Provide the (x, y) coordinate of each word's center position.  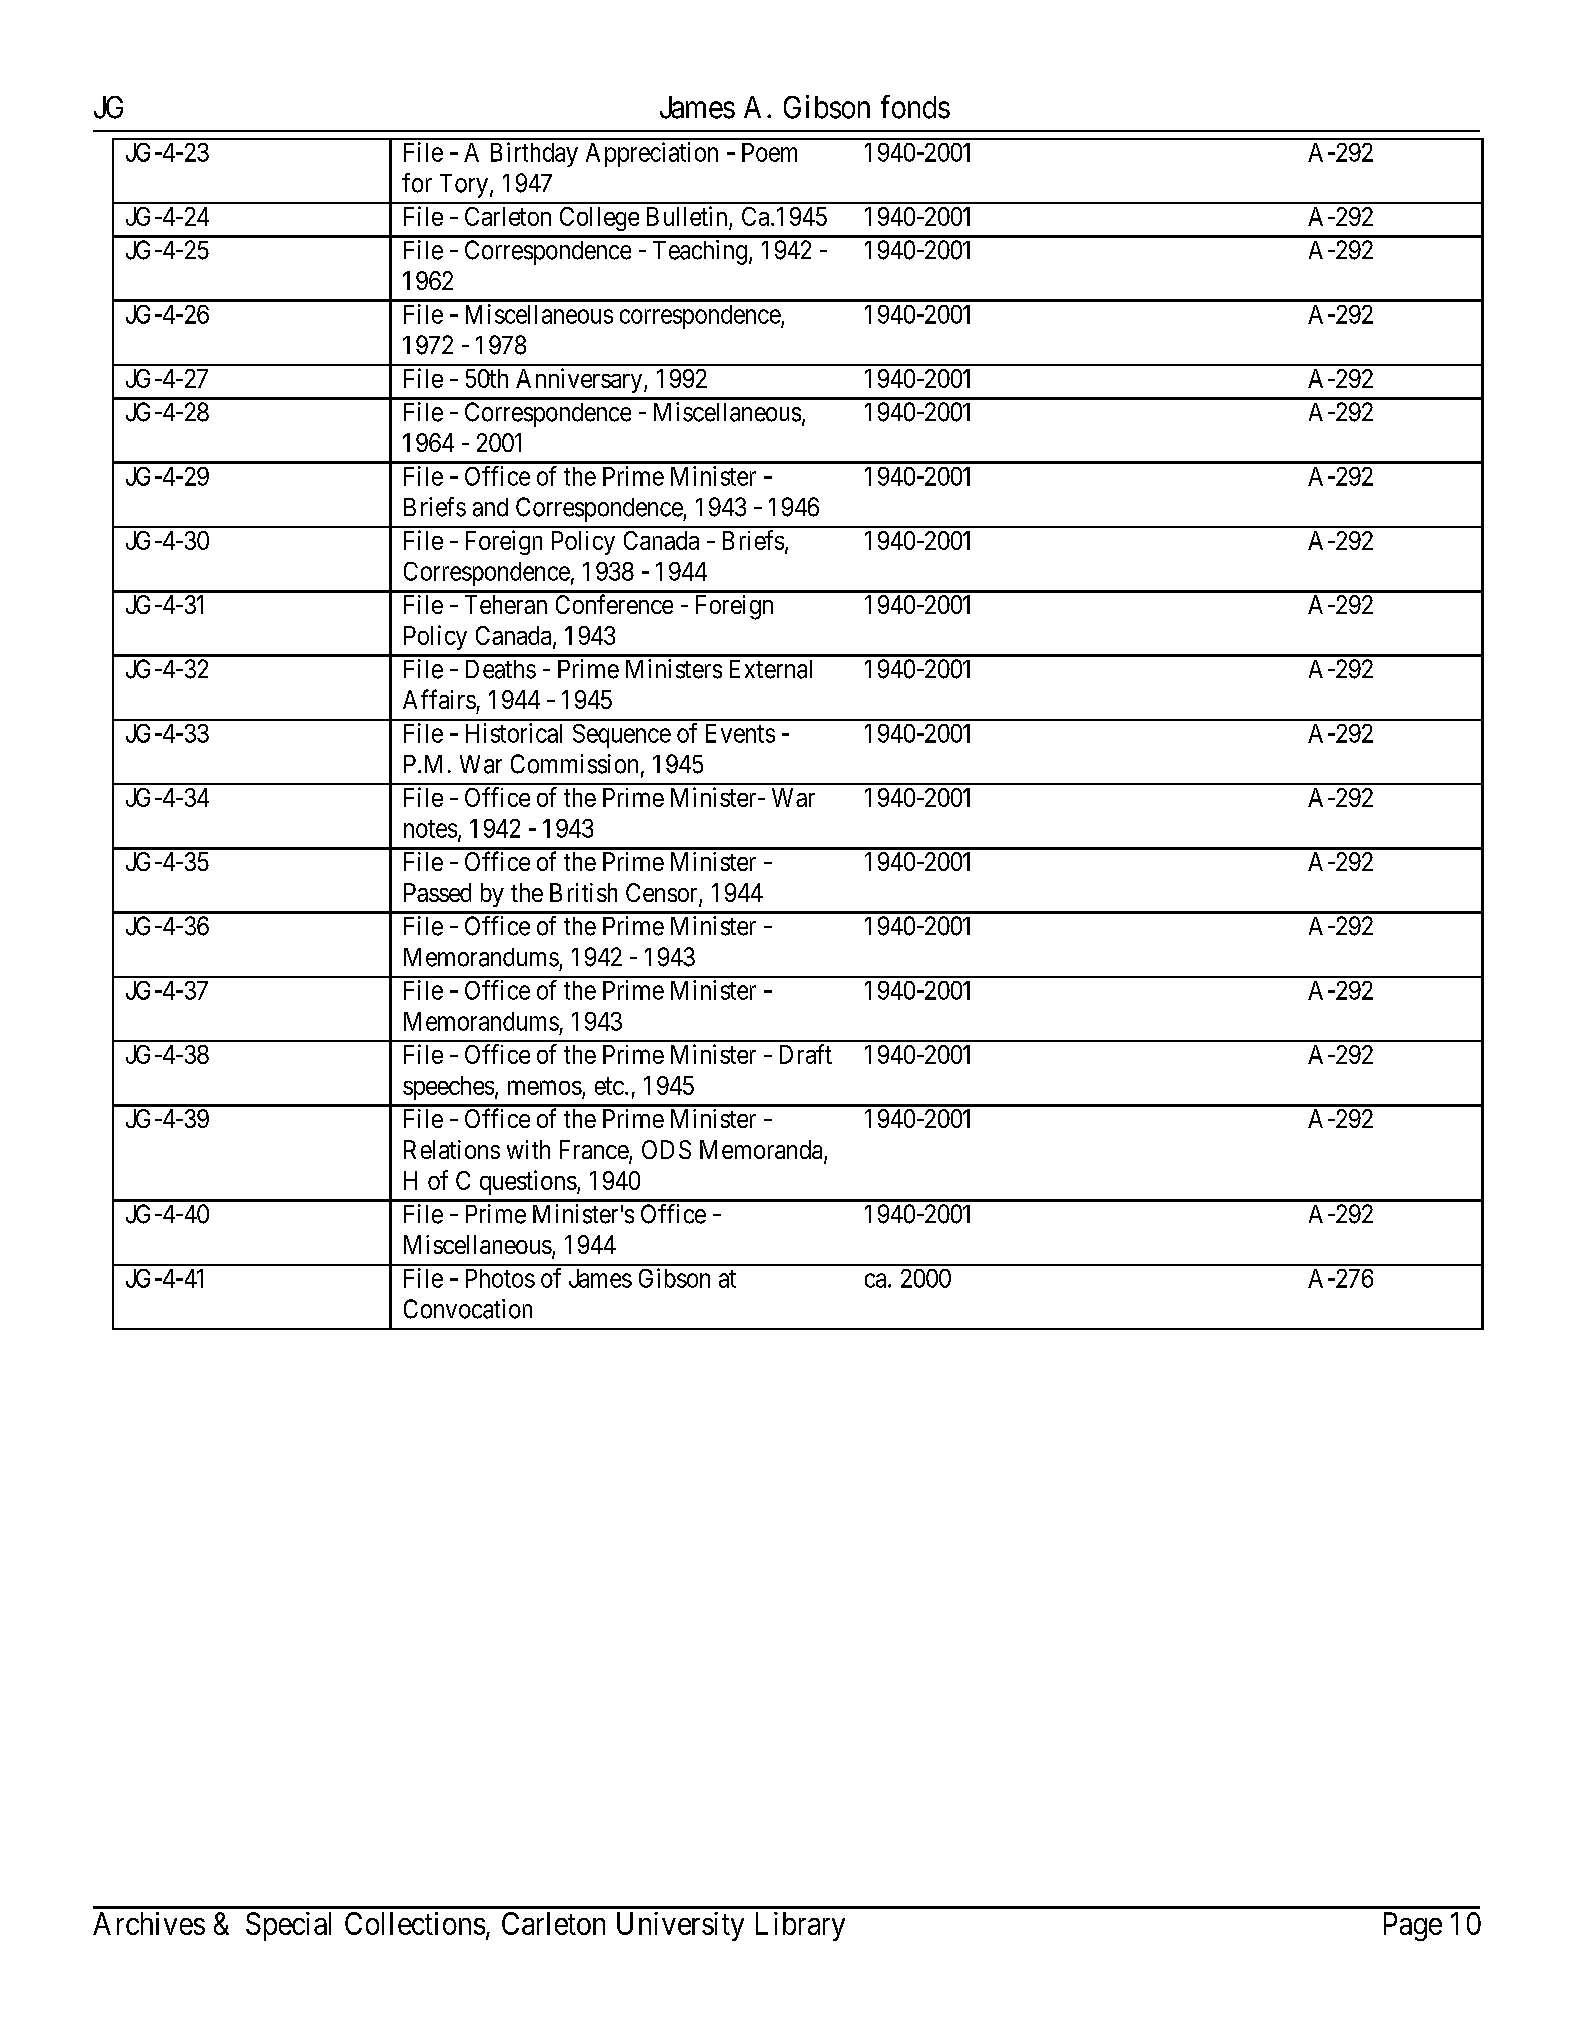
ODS (666, 1149)
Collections (415, 1923)
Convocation (468, 1309)
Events (740, 733)
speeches (448, 1088)
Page (1413, 1926)
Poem (769, 152)
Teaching (700, 252)
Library (800, 1926)
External (771, 669)
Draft (806, 1054)
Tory (464, 186)
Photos (500, 1278)
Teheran (506, 604)
